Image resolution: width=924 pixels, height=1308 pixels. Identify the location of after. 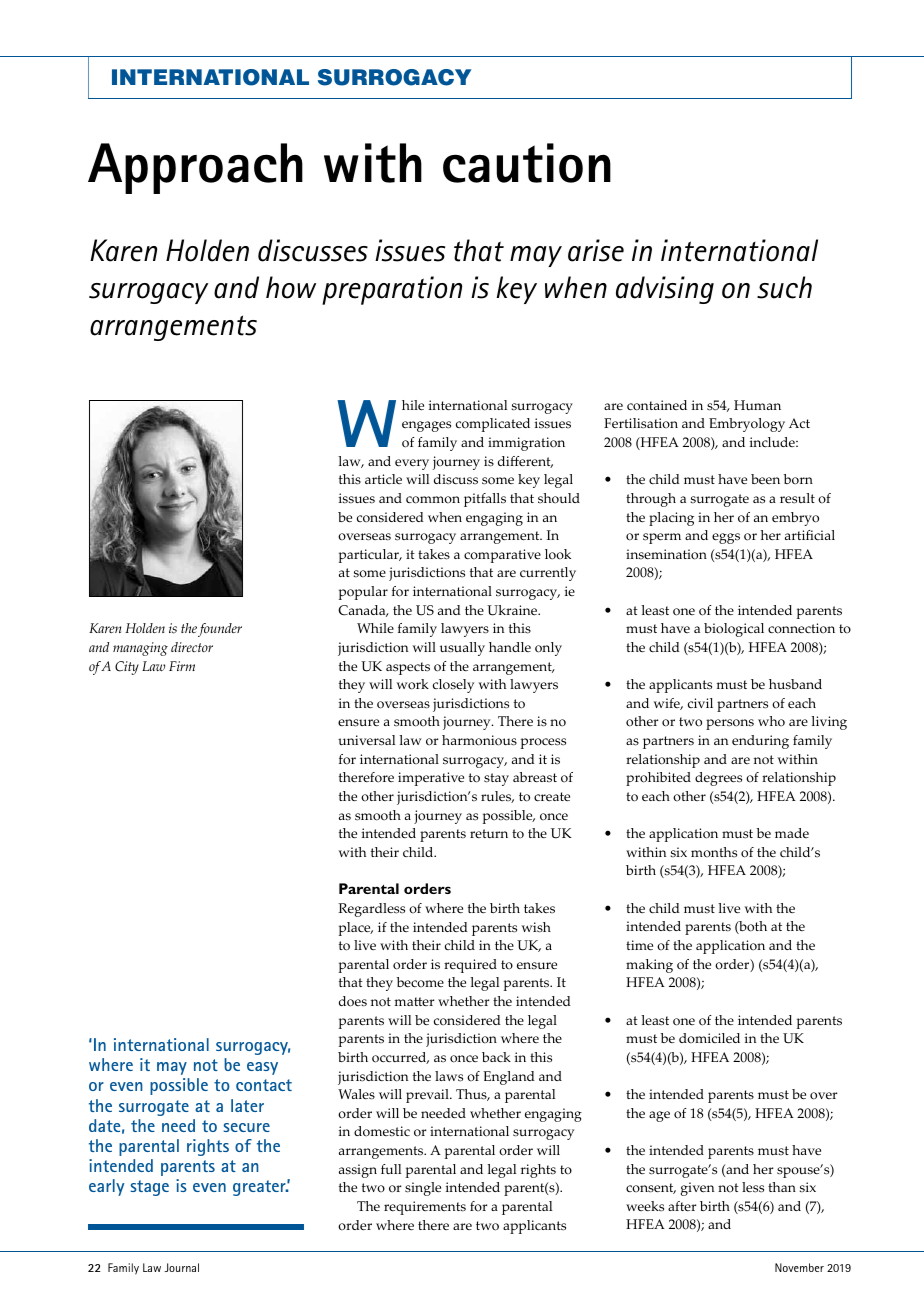
(682, 1206).
